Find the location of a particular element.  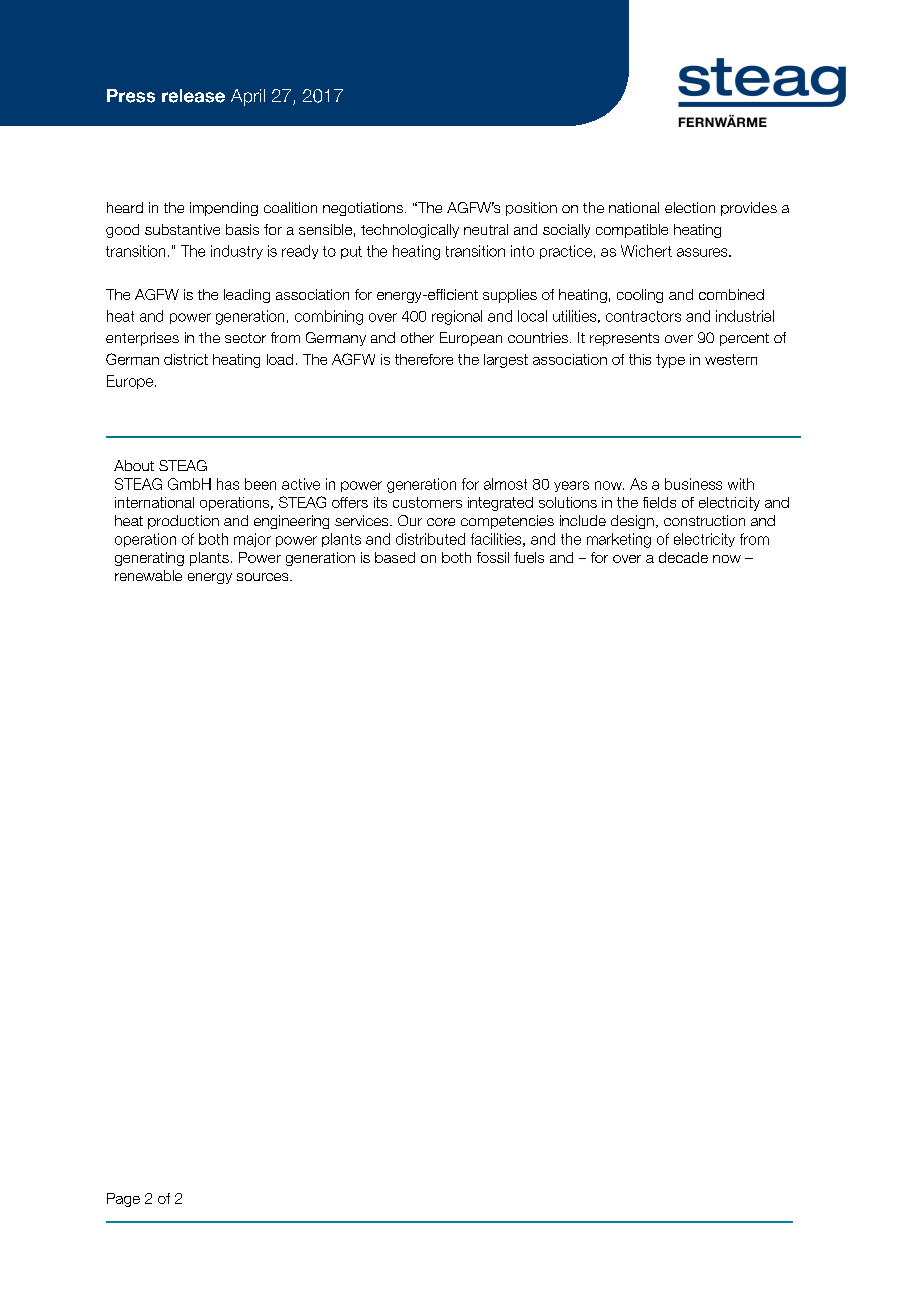

renewable is located at coordinates (148, 575).
